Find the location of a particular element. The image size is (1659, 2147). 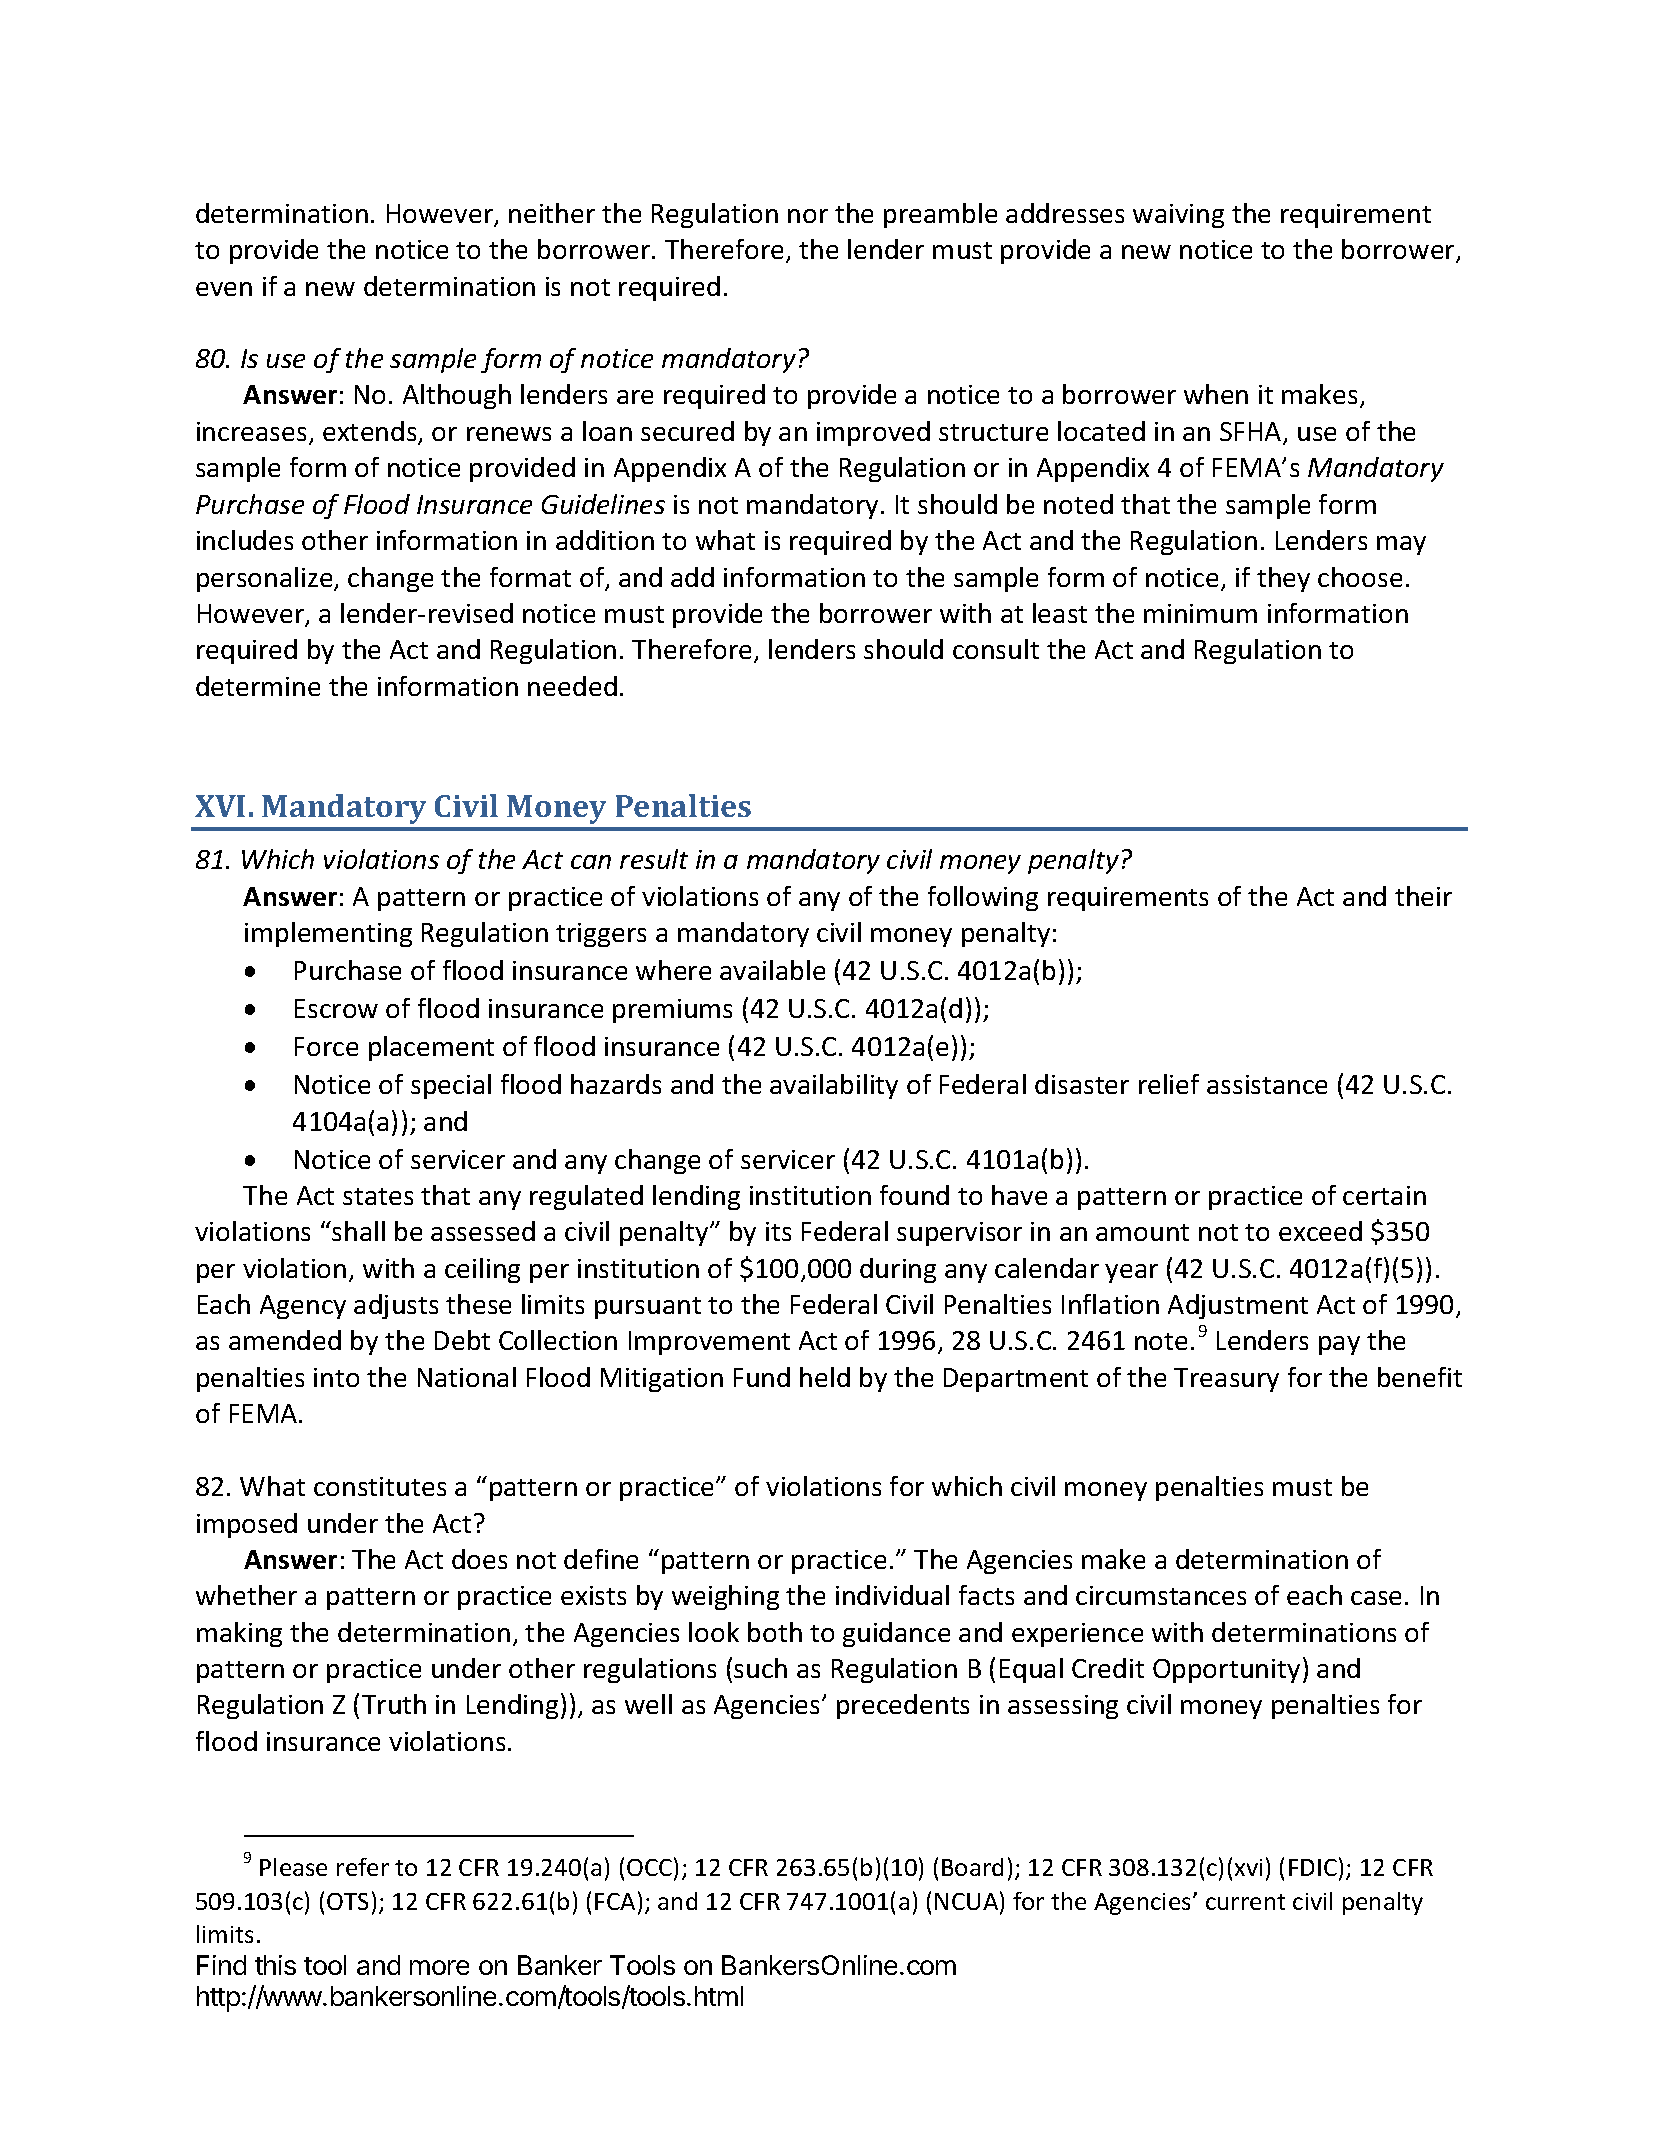

implementing is located at coordinates (328, 934).
